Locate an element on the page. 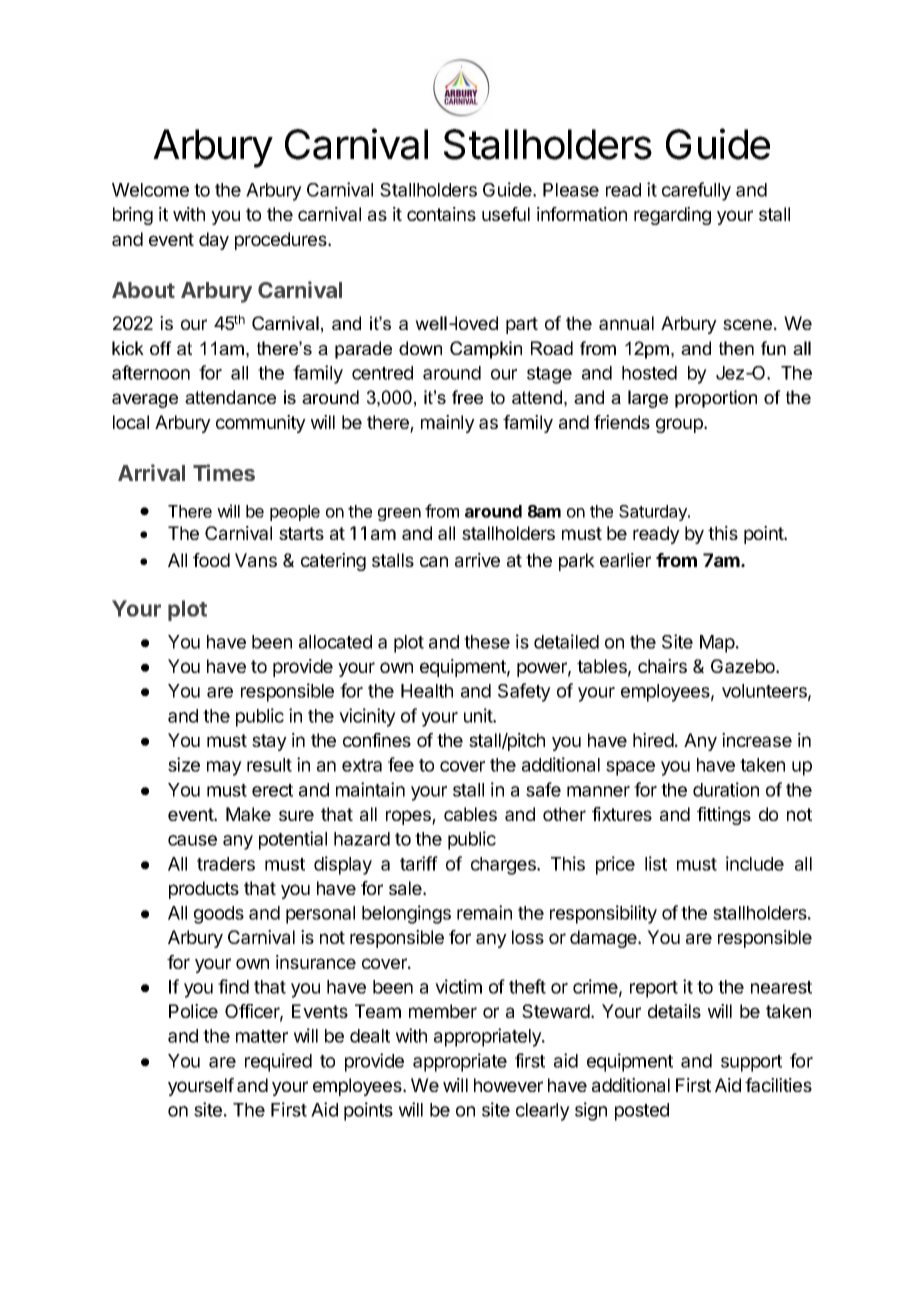 This image has height=1307, width=924. required is located at coordinates (278, 1062).
